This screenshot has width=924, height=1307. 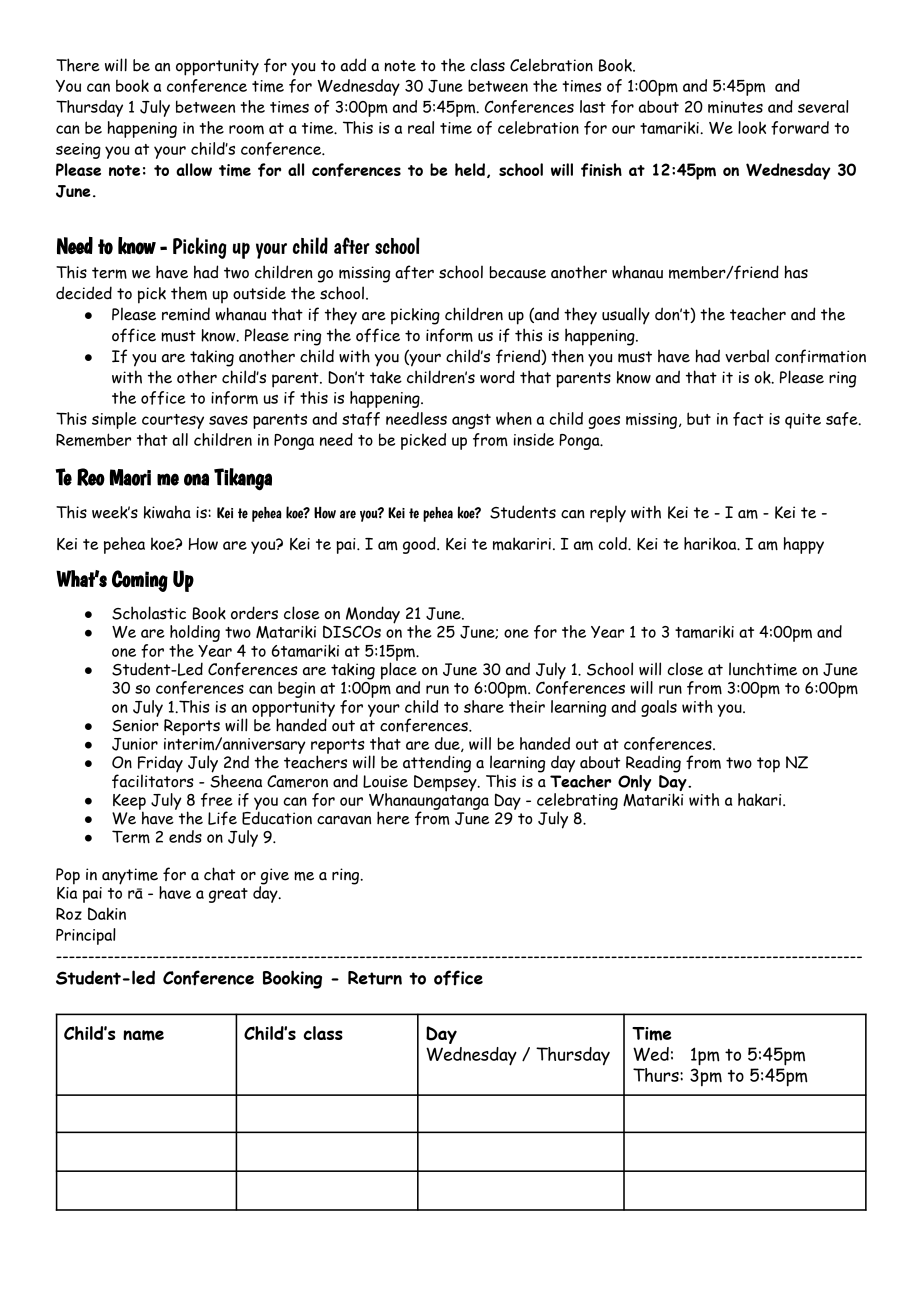 What do you see at coordinates (747, 356) in the screenshot?
I see `verbal` at bounding box center [747, 356].
